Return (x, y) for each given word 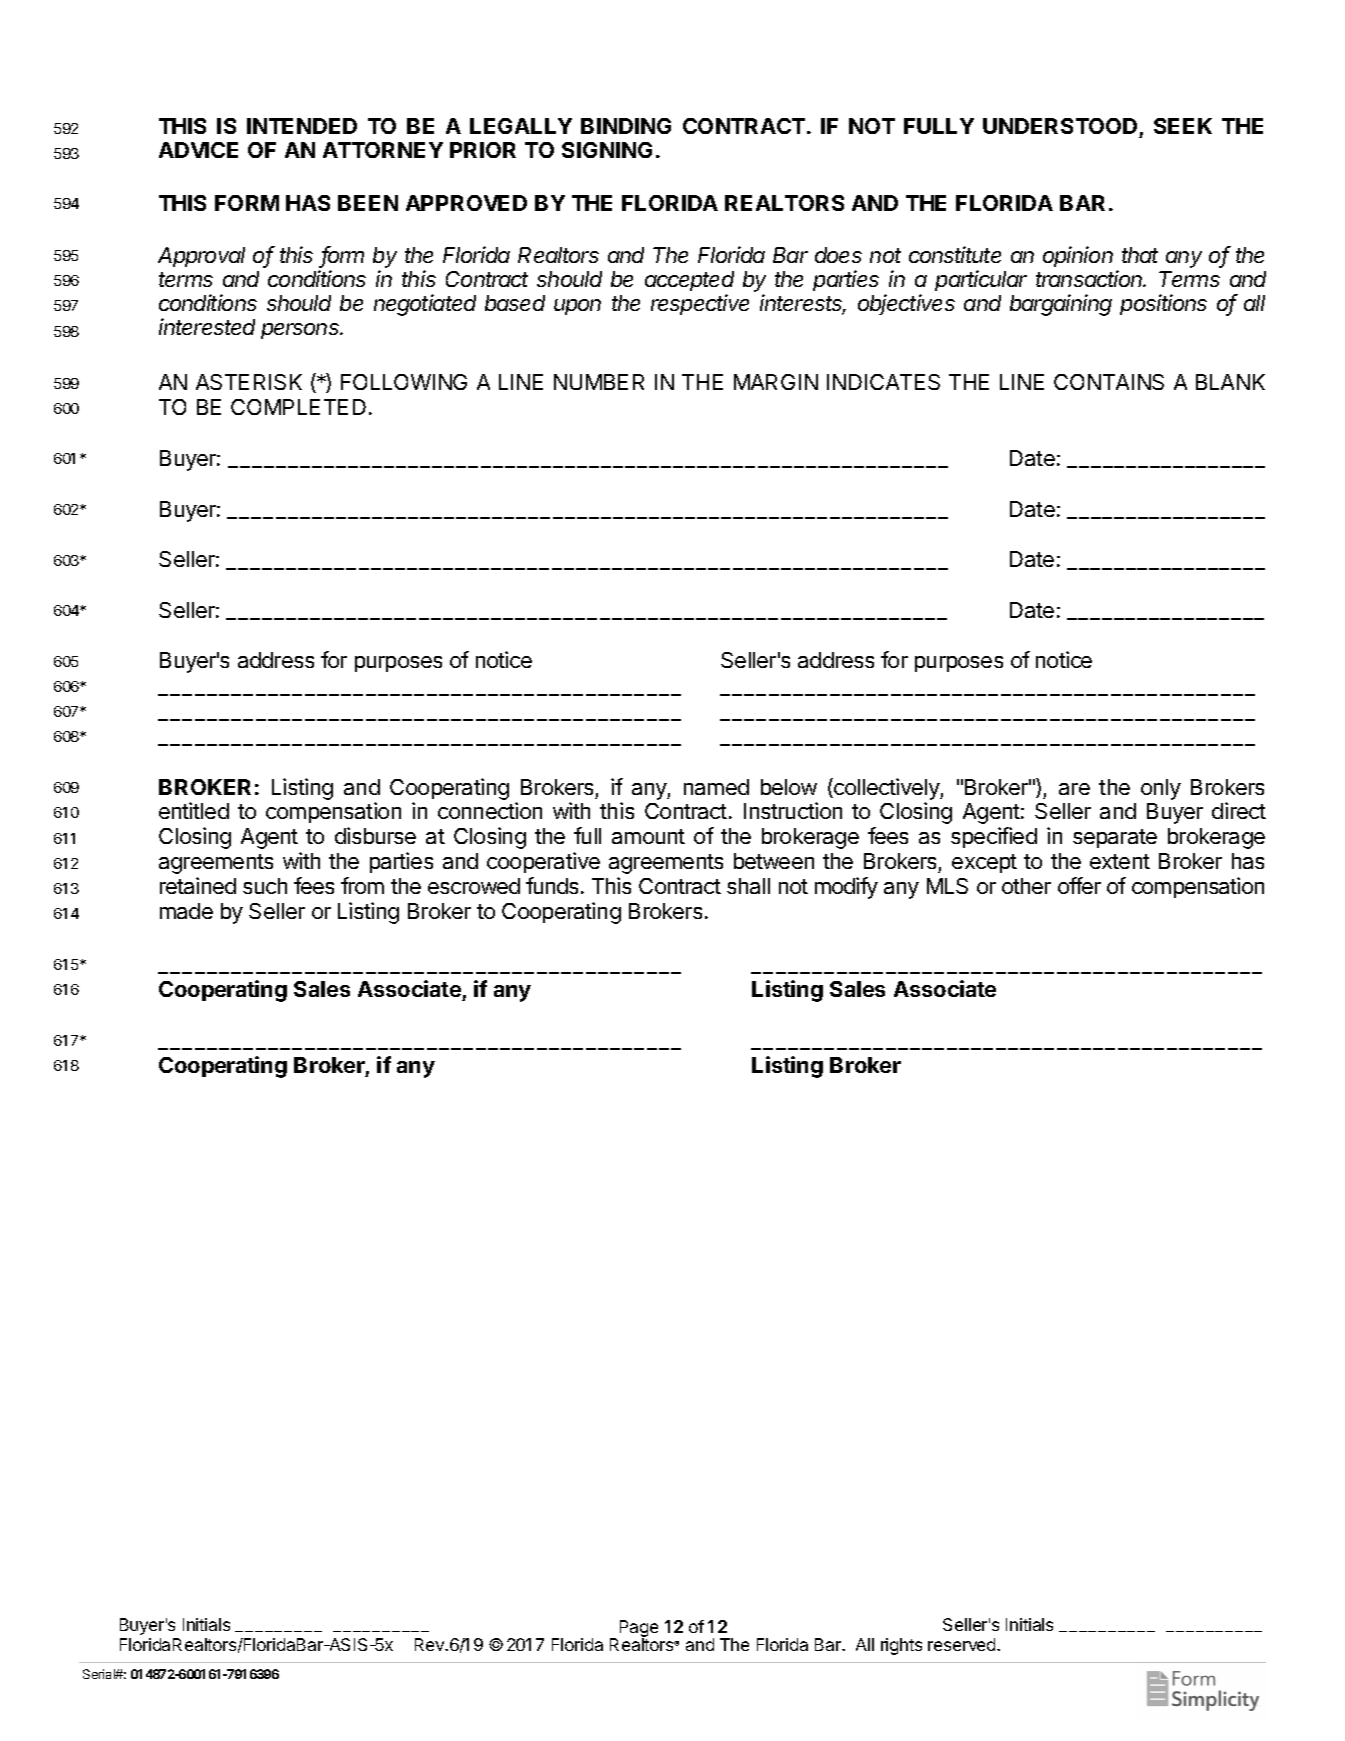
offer (1079, 885)
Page (639, 1630)
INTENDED (302, 126)
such (265, 886)
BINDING (626, 126)
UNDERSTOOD (1060, 126)
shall (748, 886)
